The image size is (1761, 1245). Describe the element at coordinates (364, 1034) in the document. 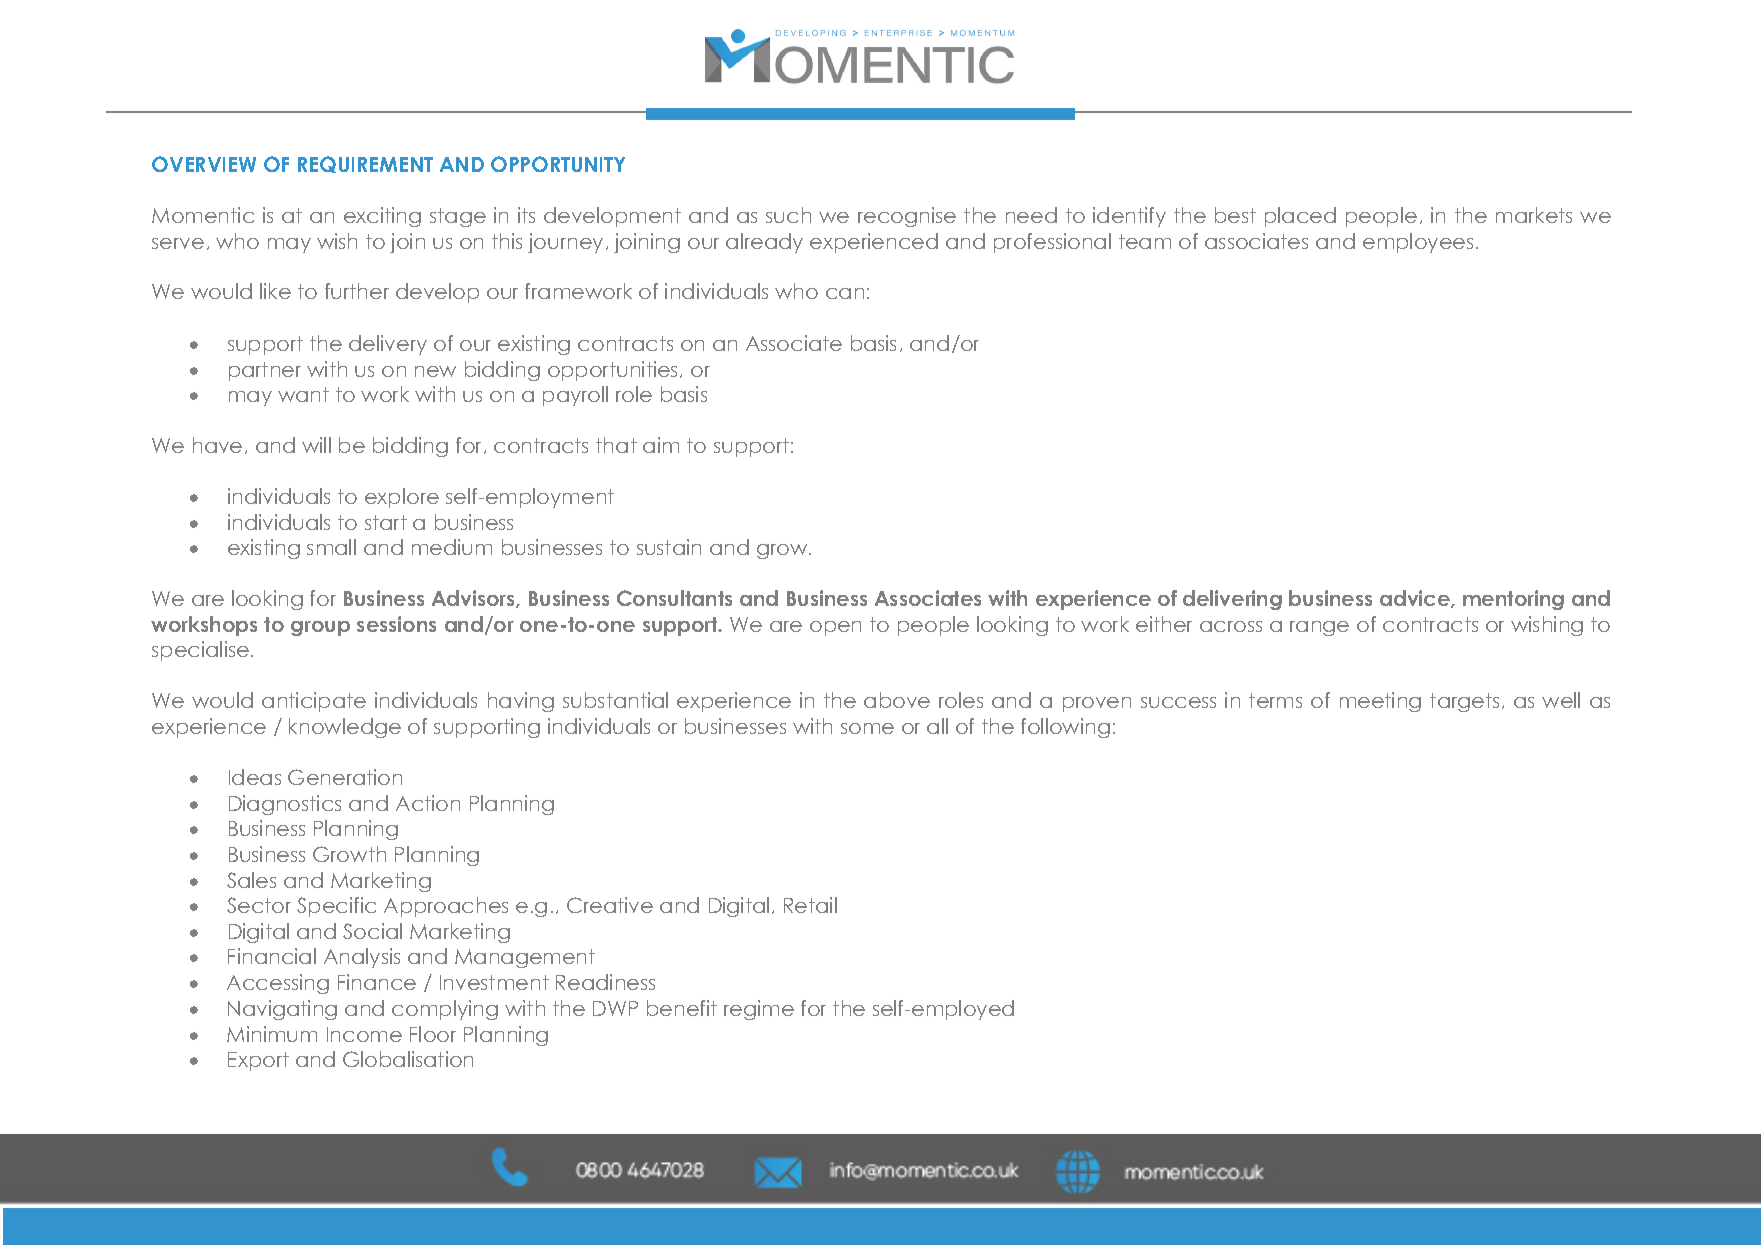

I see `Income` at that location.
